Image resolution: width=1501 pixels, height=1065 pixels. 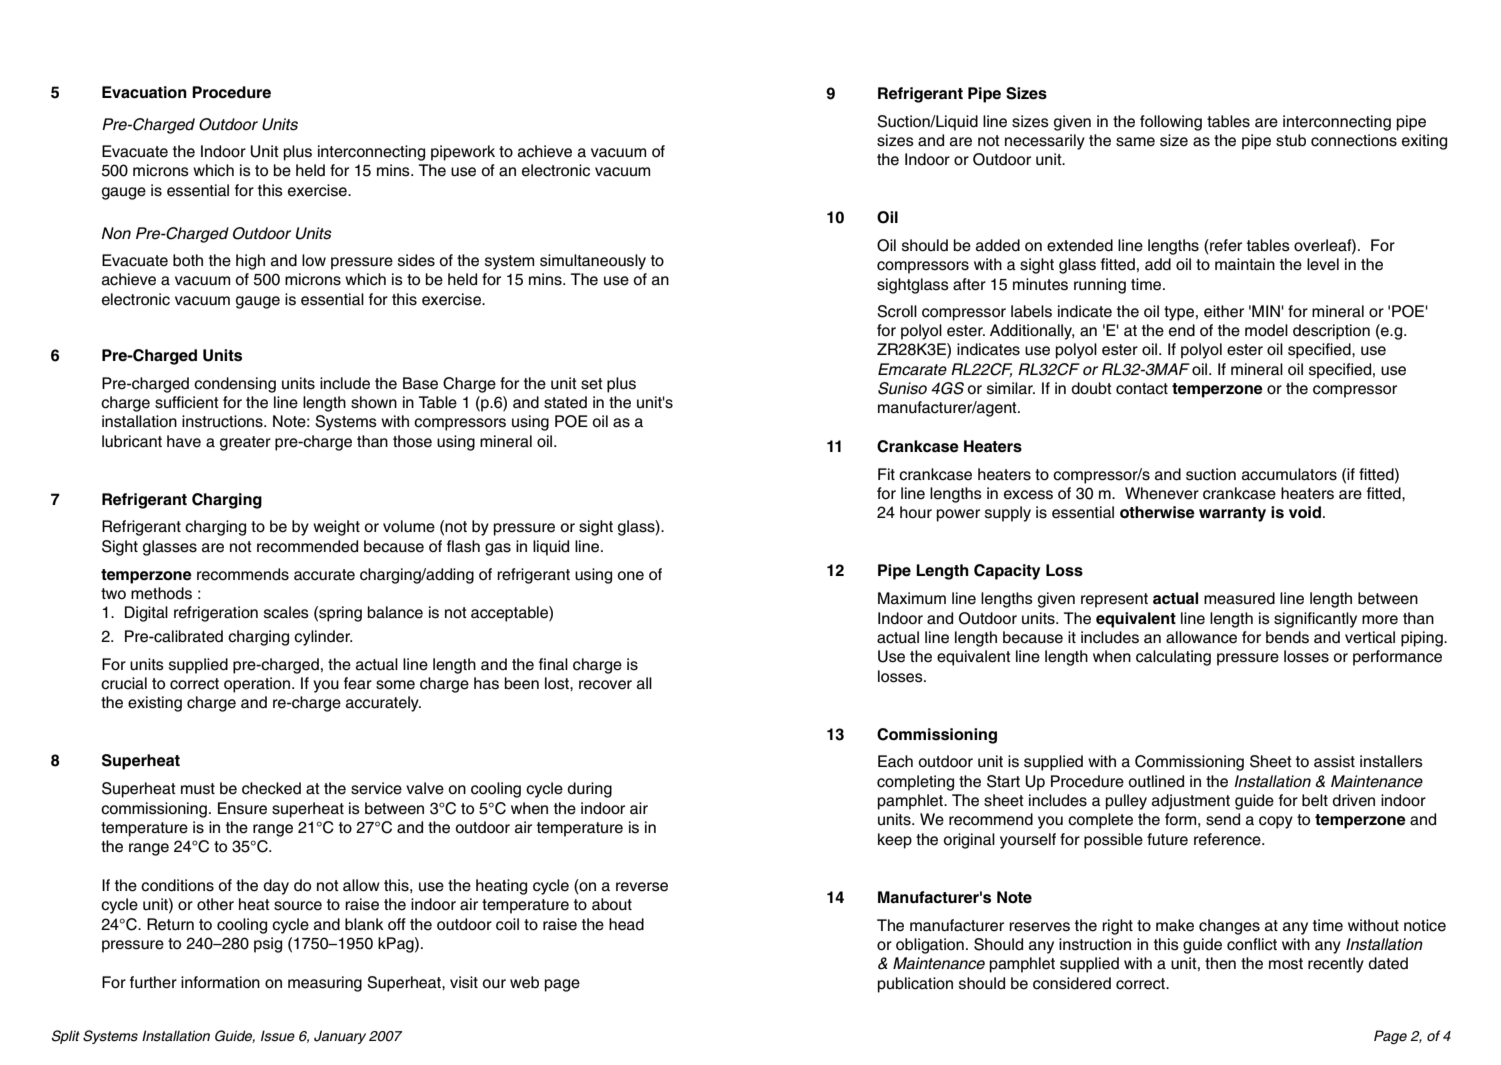 What do you see at coordinates (144, 92) in the screenshot?
I see `Evacuation` at bounding box center [144, 92].
